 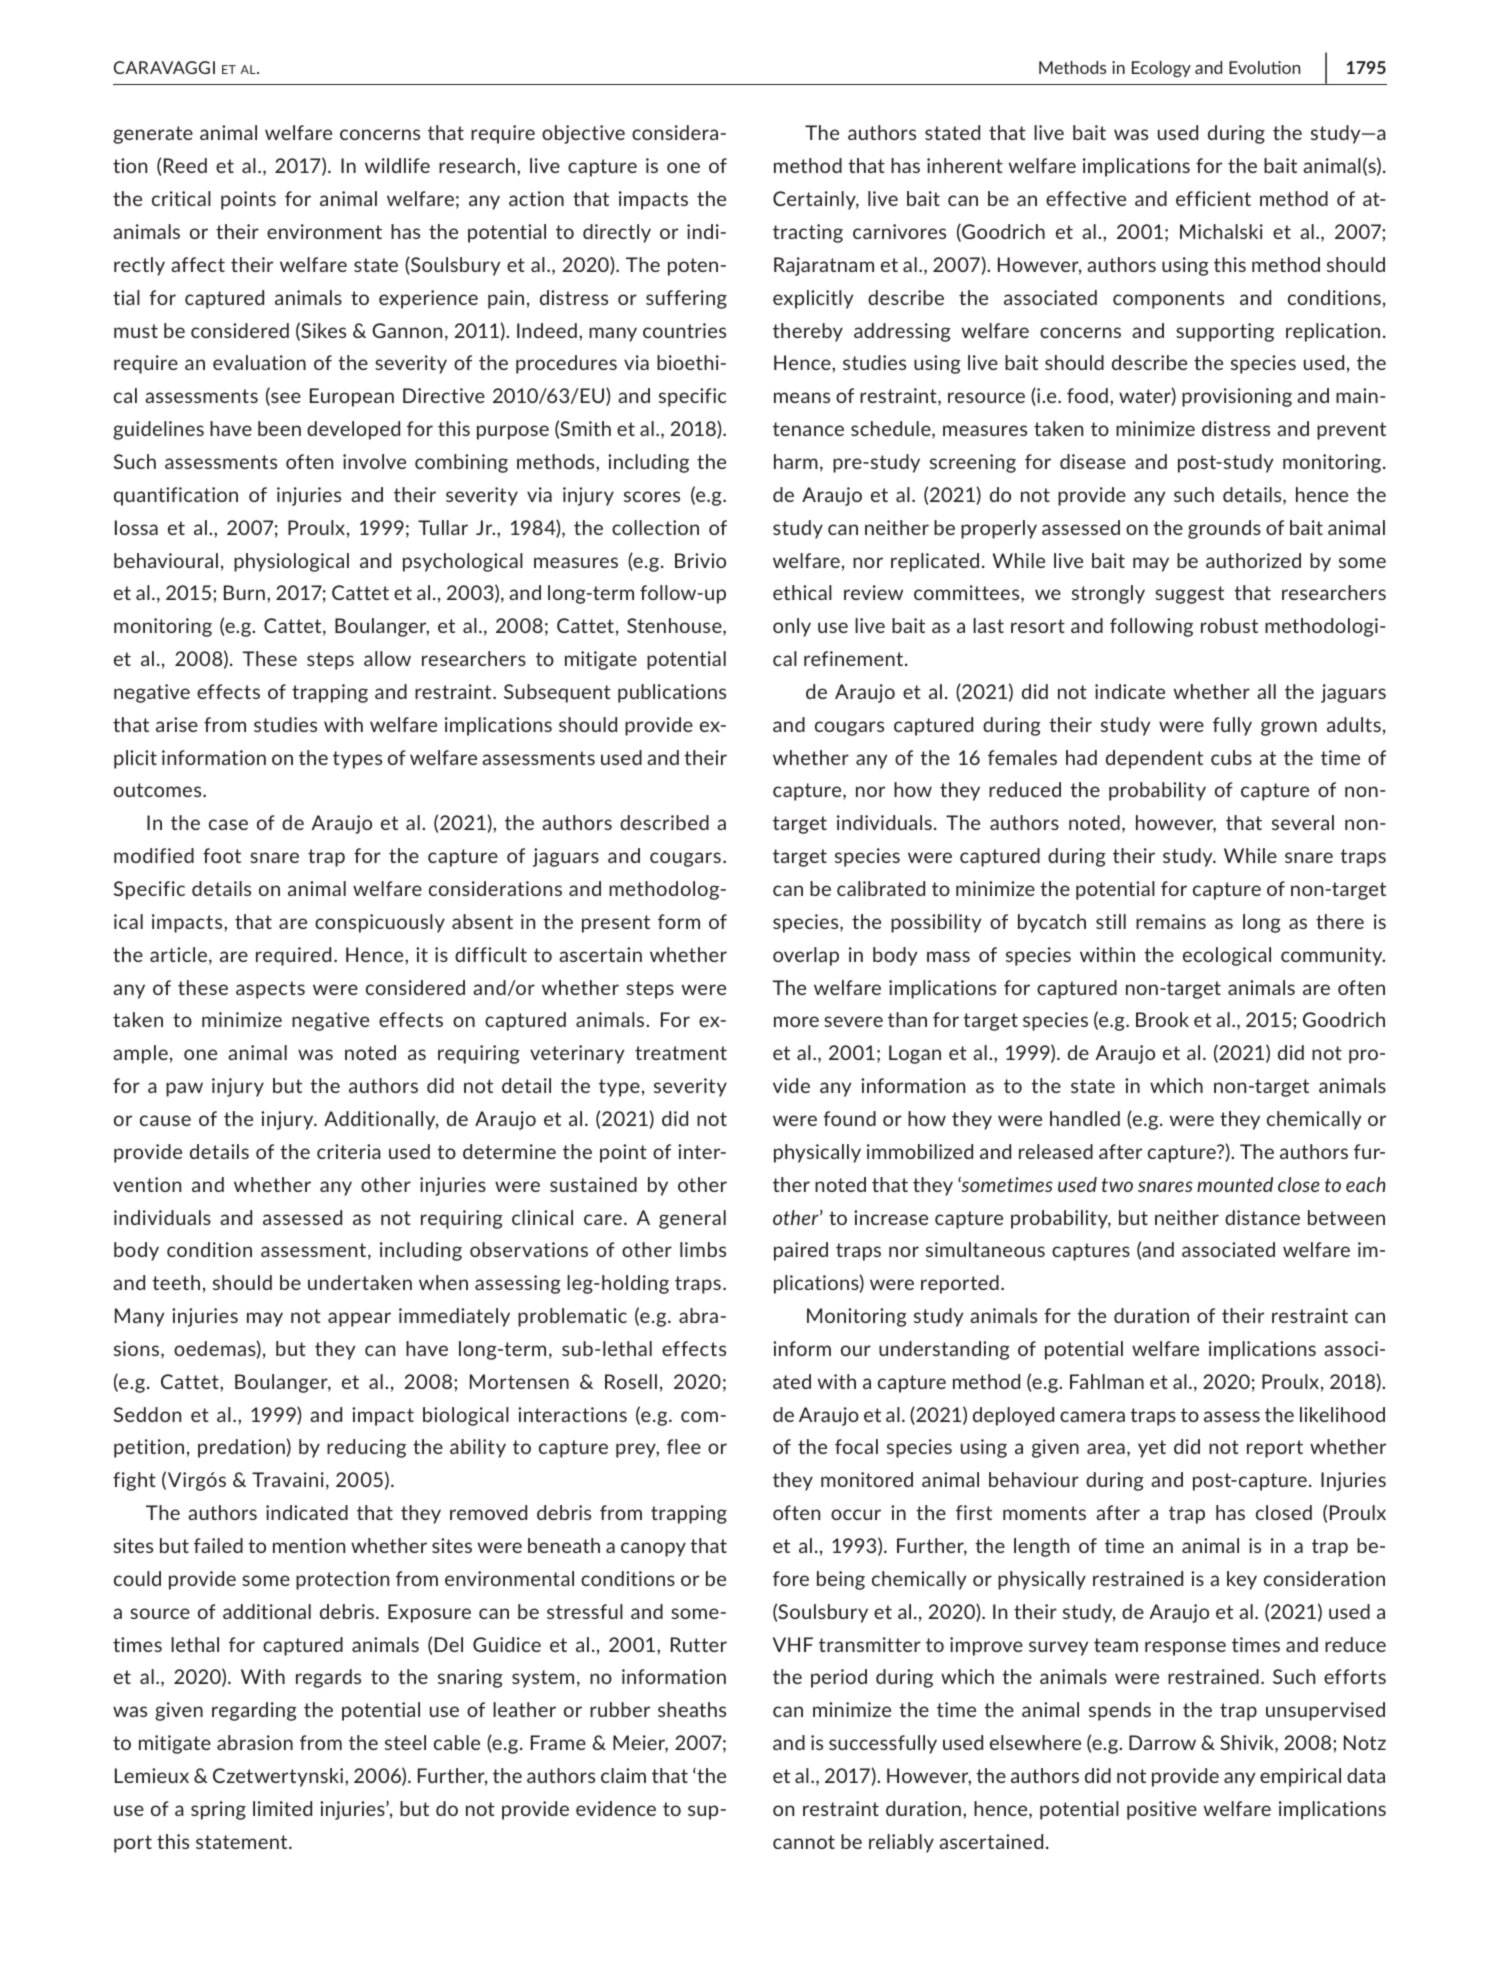 What do you see at coordinates (397, 165) in the screenshot?
I see `wildlife` at bounding box center [397, 165].
